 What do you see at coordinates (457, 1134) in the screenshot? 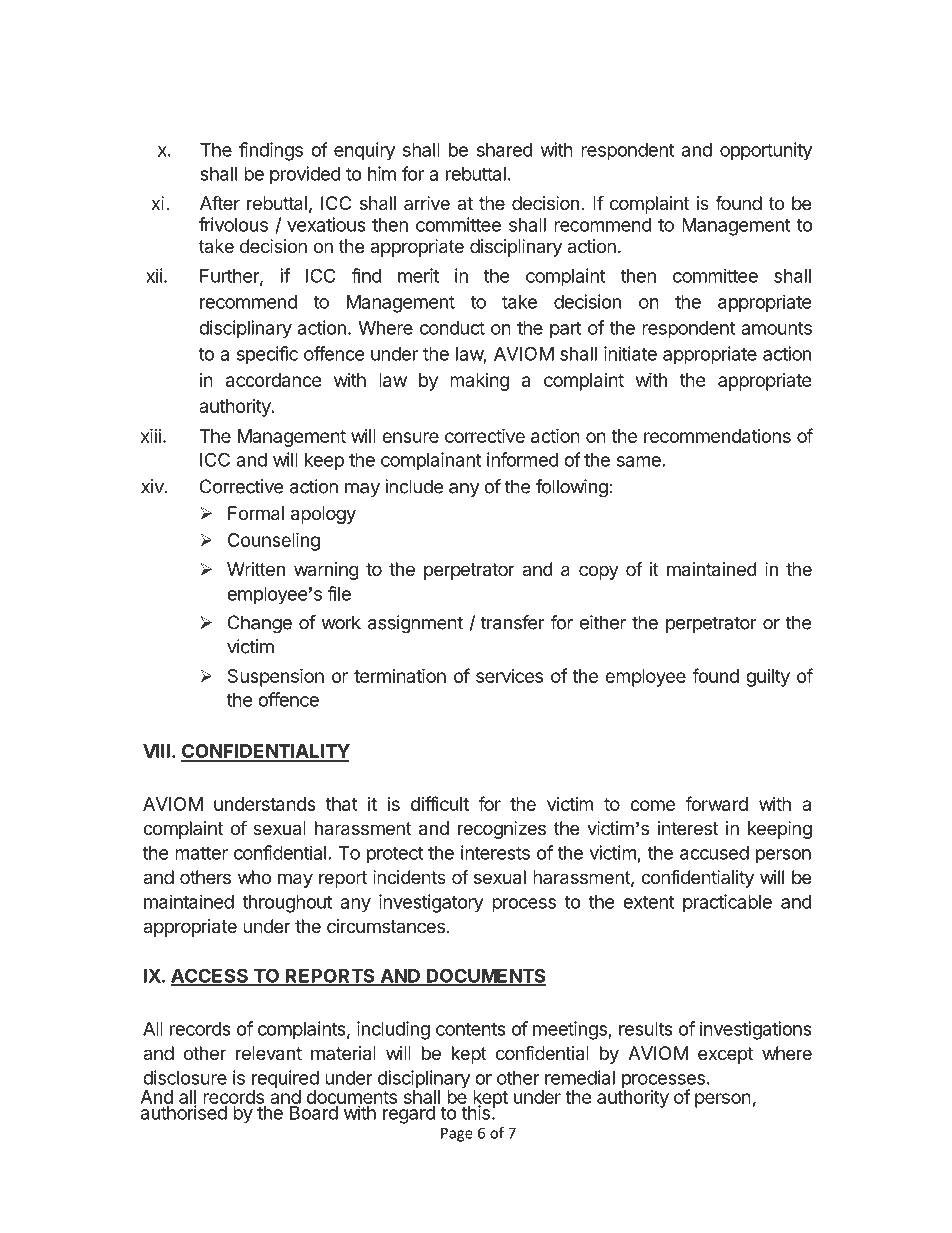
I see `Page` at bounding box center [457, 1134].
